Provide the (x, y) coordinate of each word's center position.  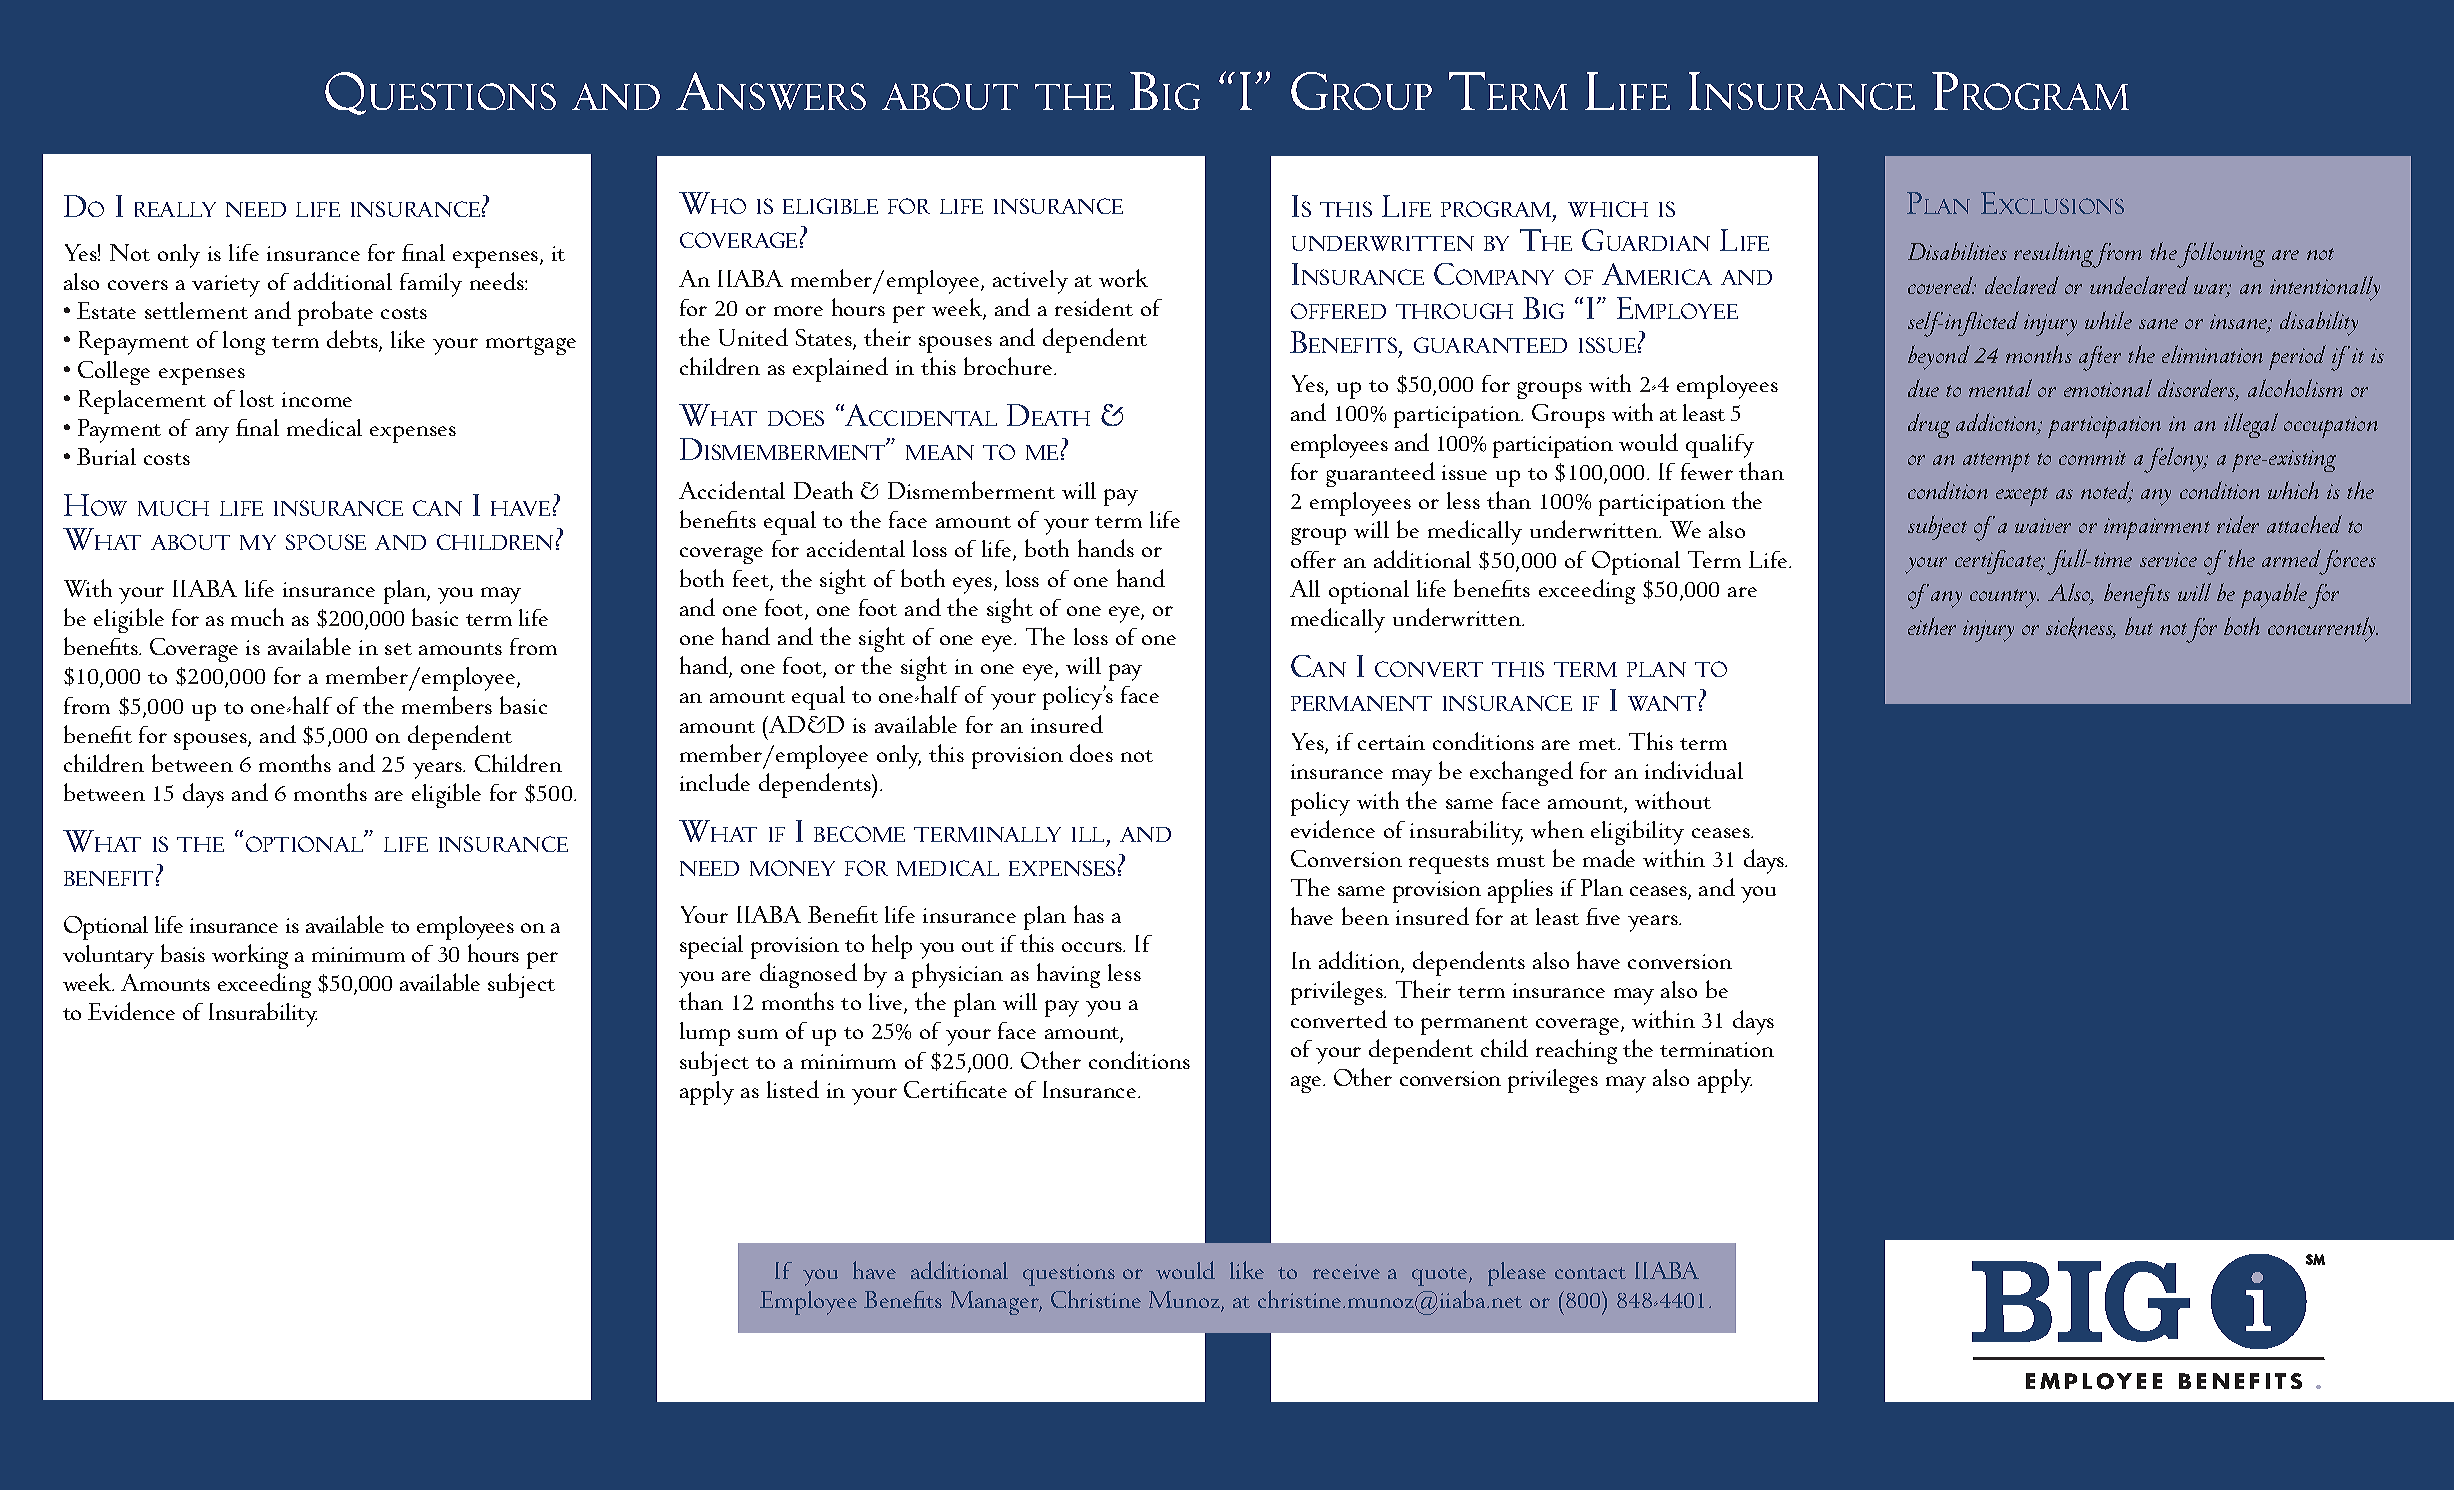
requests (1449, 864)
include (715, 782)
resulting (2055, 255)
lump (705, 1034)
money (792, 868)
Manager (996, 1303)
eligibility (1637, 832)
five (1603, 916)
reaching (1576, 1051)
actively (1030, 282)
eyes (974, 585)
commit (2092, 457)
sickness (2081, 628)
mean (940, 452)
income (317, 399)
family (431, 285)
